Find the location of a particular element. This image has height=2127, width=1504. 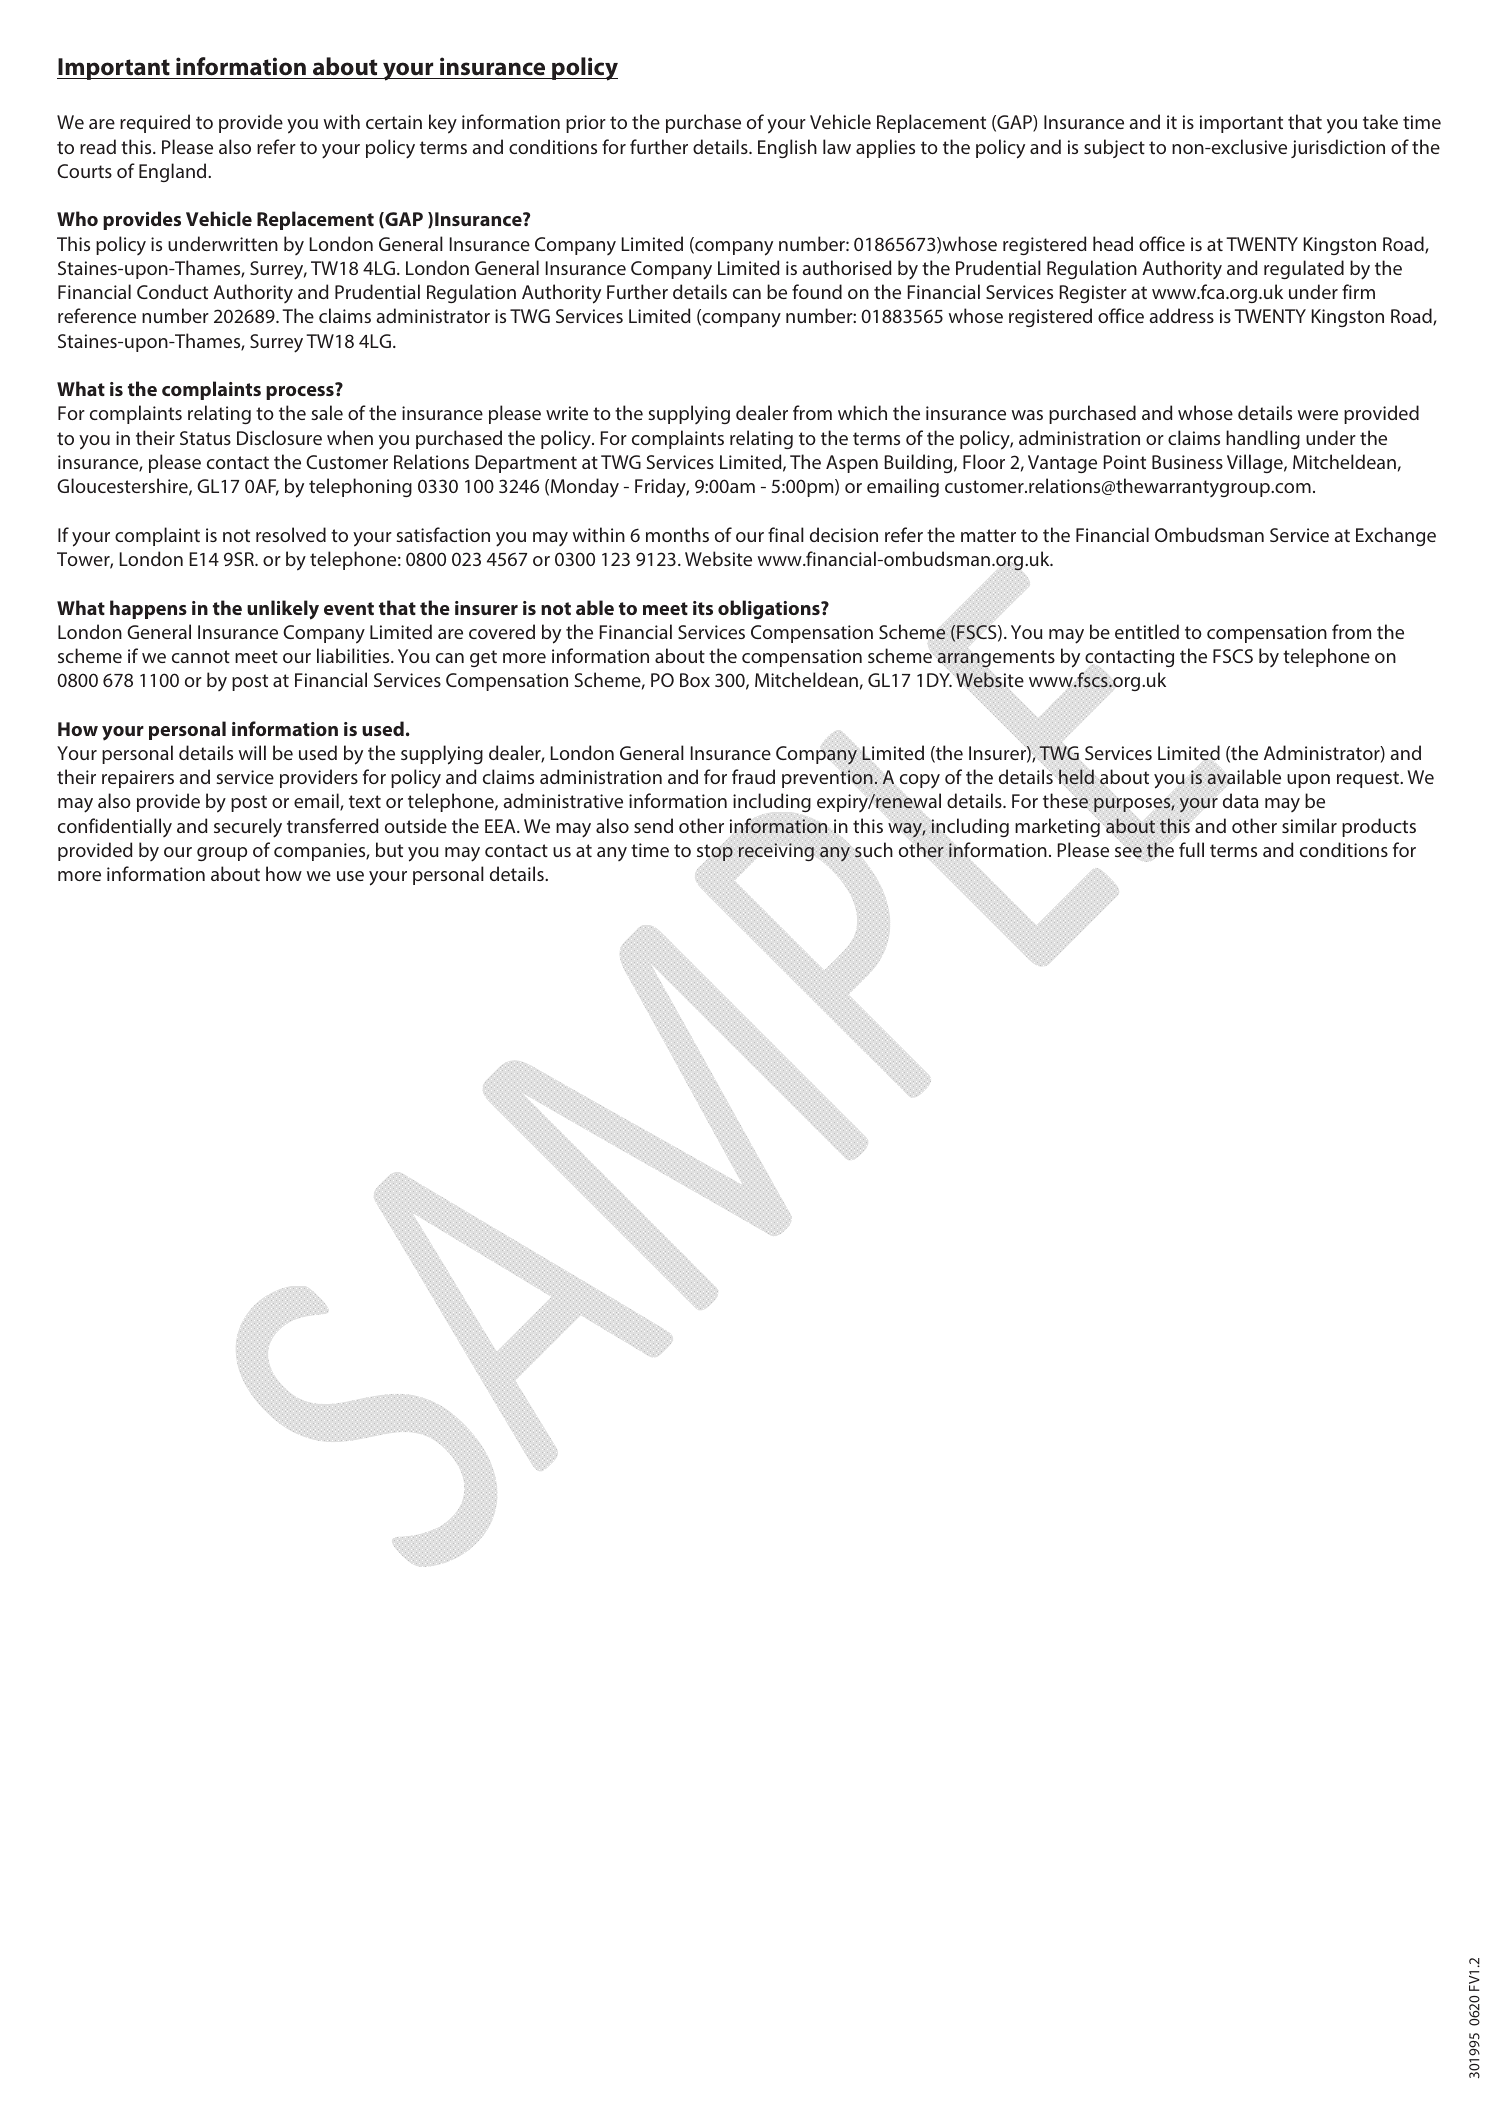

Aspen is located at coordinates (852, 464).
